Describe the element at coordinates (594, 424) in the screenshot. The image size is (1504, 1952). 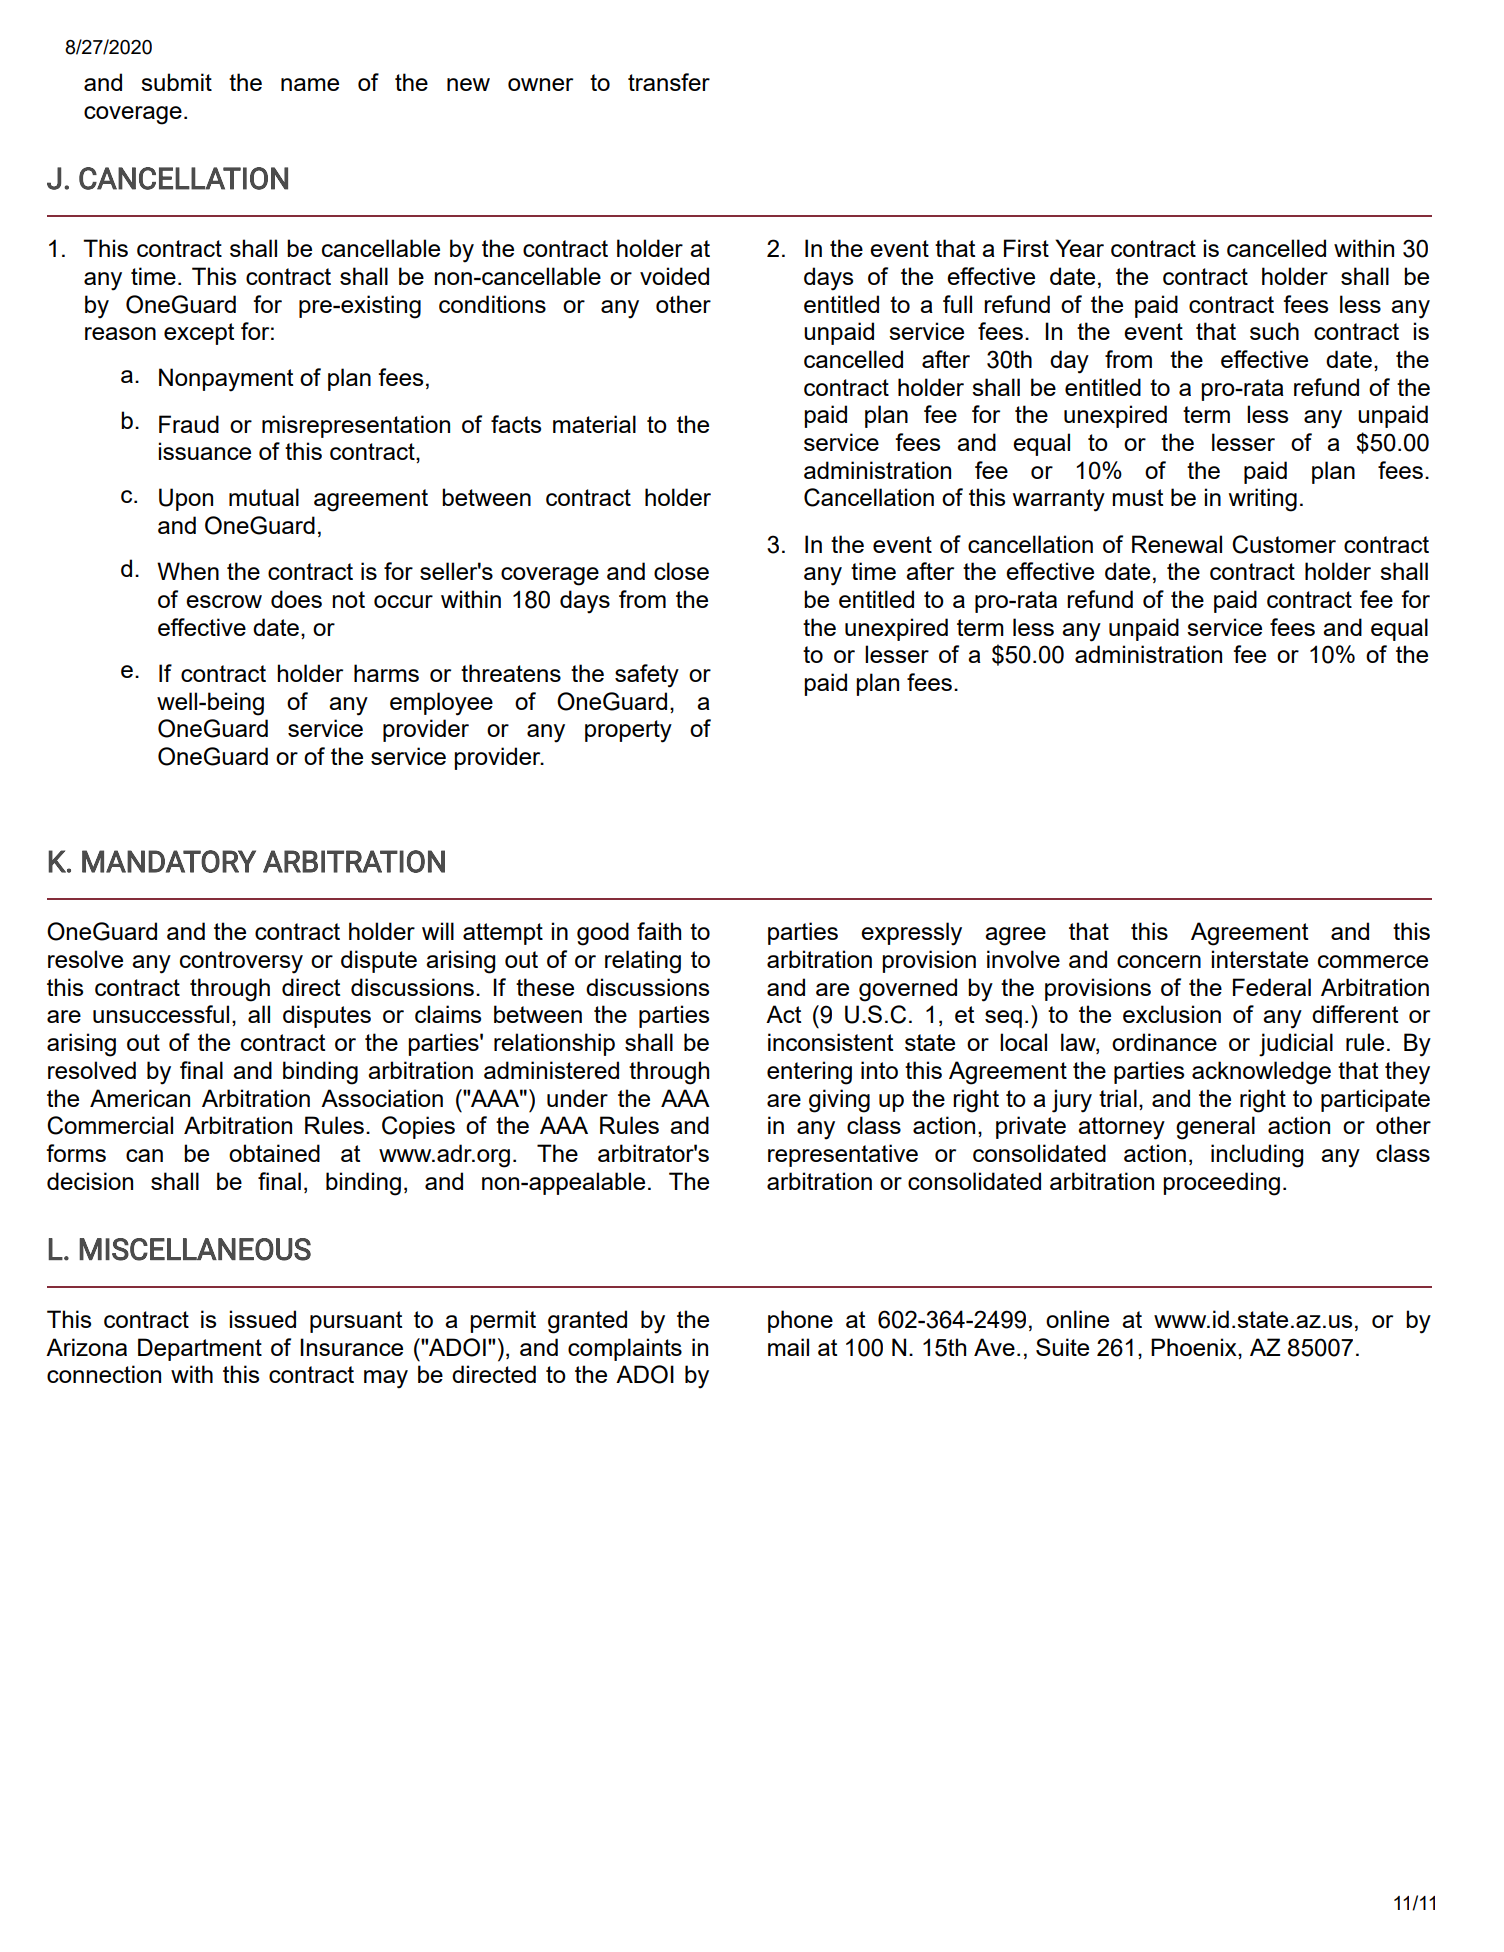
I see `material` at that location.
